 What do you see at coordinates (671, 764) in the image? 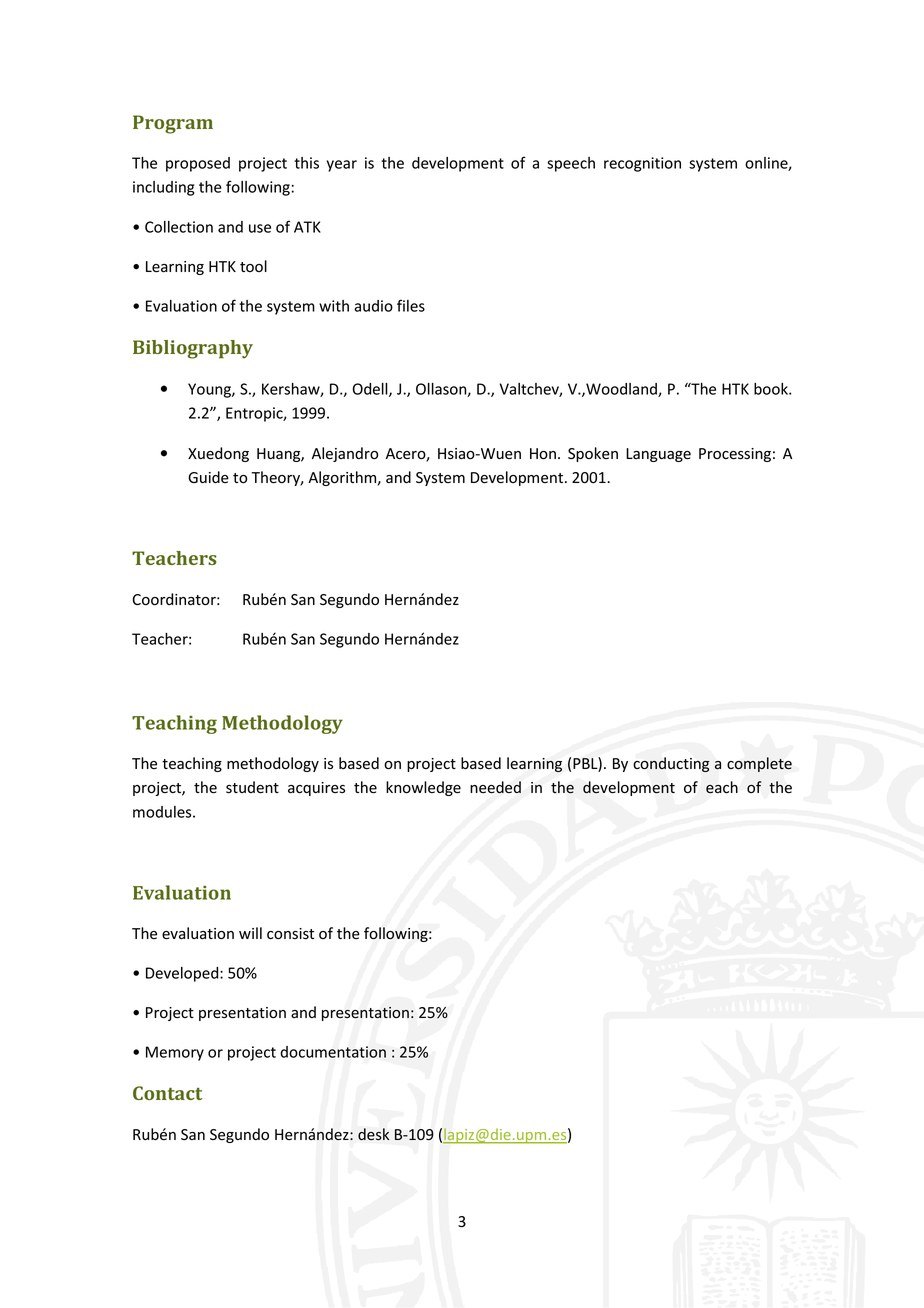
I see `conducting` at bounding box center [671, 764].
